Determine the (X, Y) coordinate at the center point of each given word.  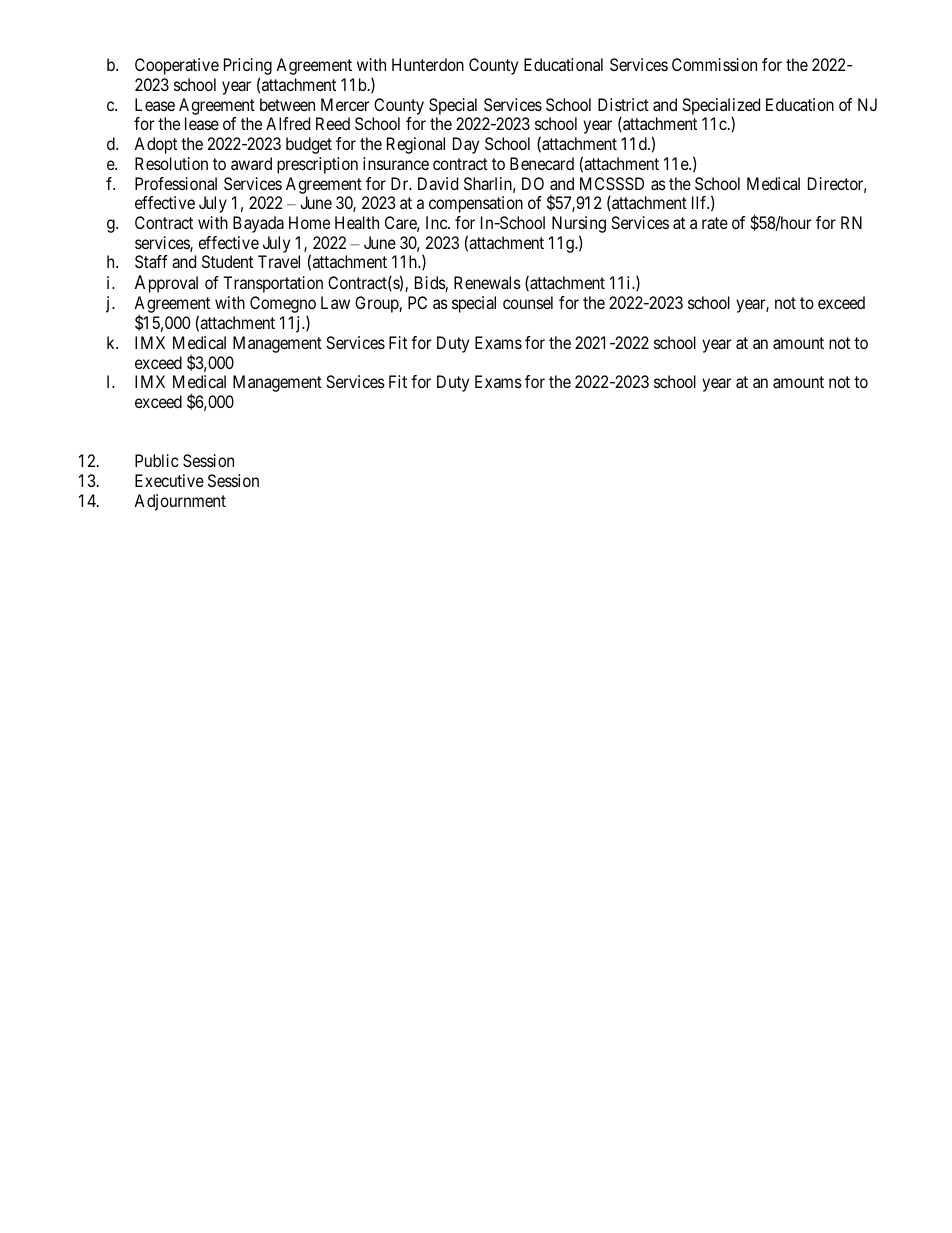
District (623, 104)
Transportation (273, 284)
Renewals (487, 282)
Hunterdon (428, 64)
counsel (528, 302)
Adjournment (180, 502)
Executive (169, 480)
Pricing (248, 68)
